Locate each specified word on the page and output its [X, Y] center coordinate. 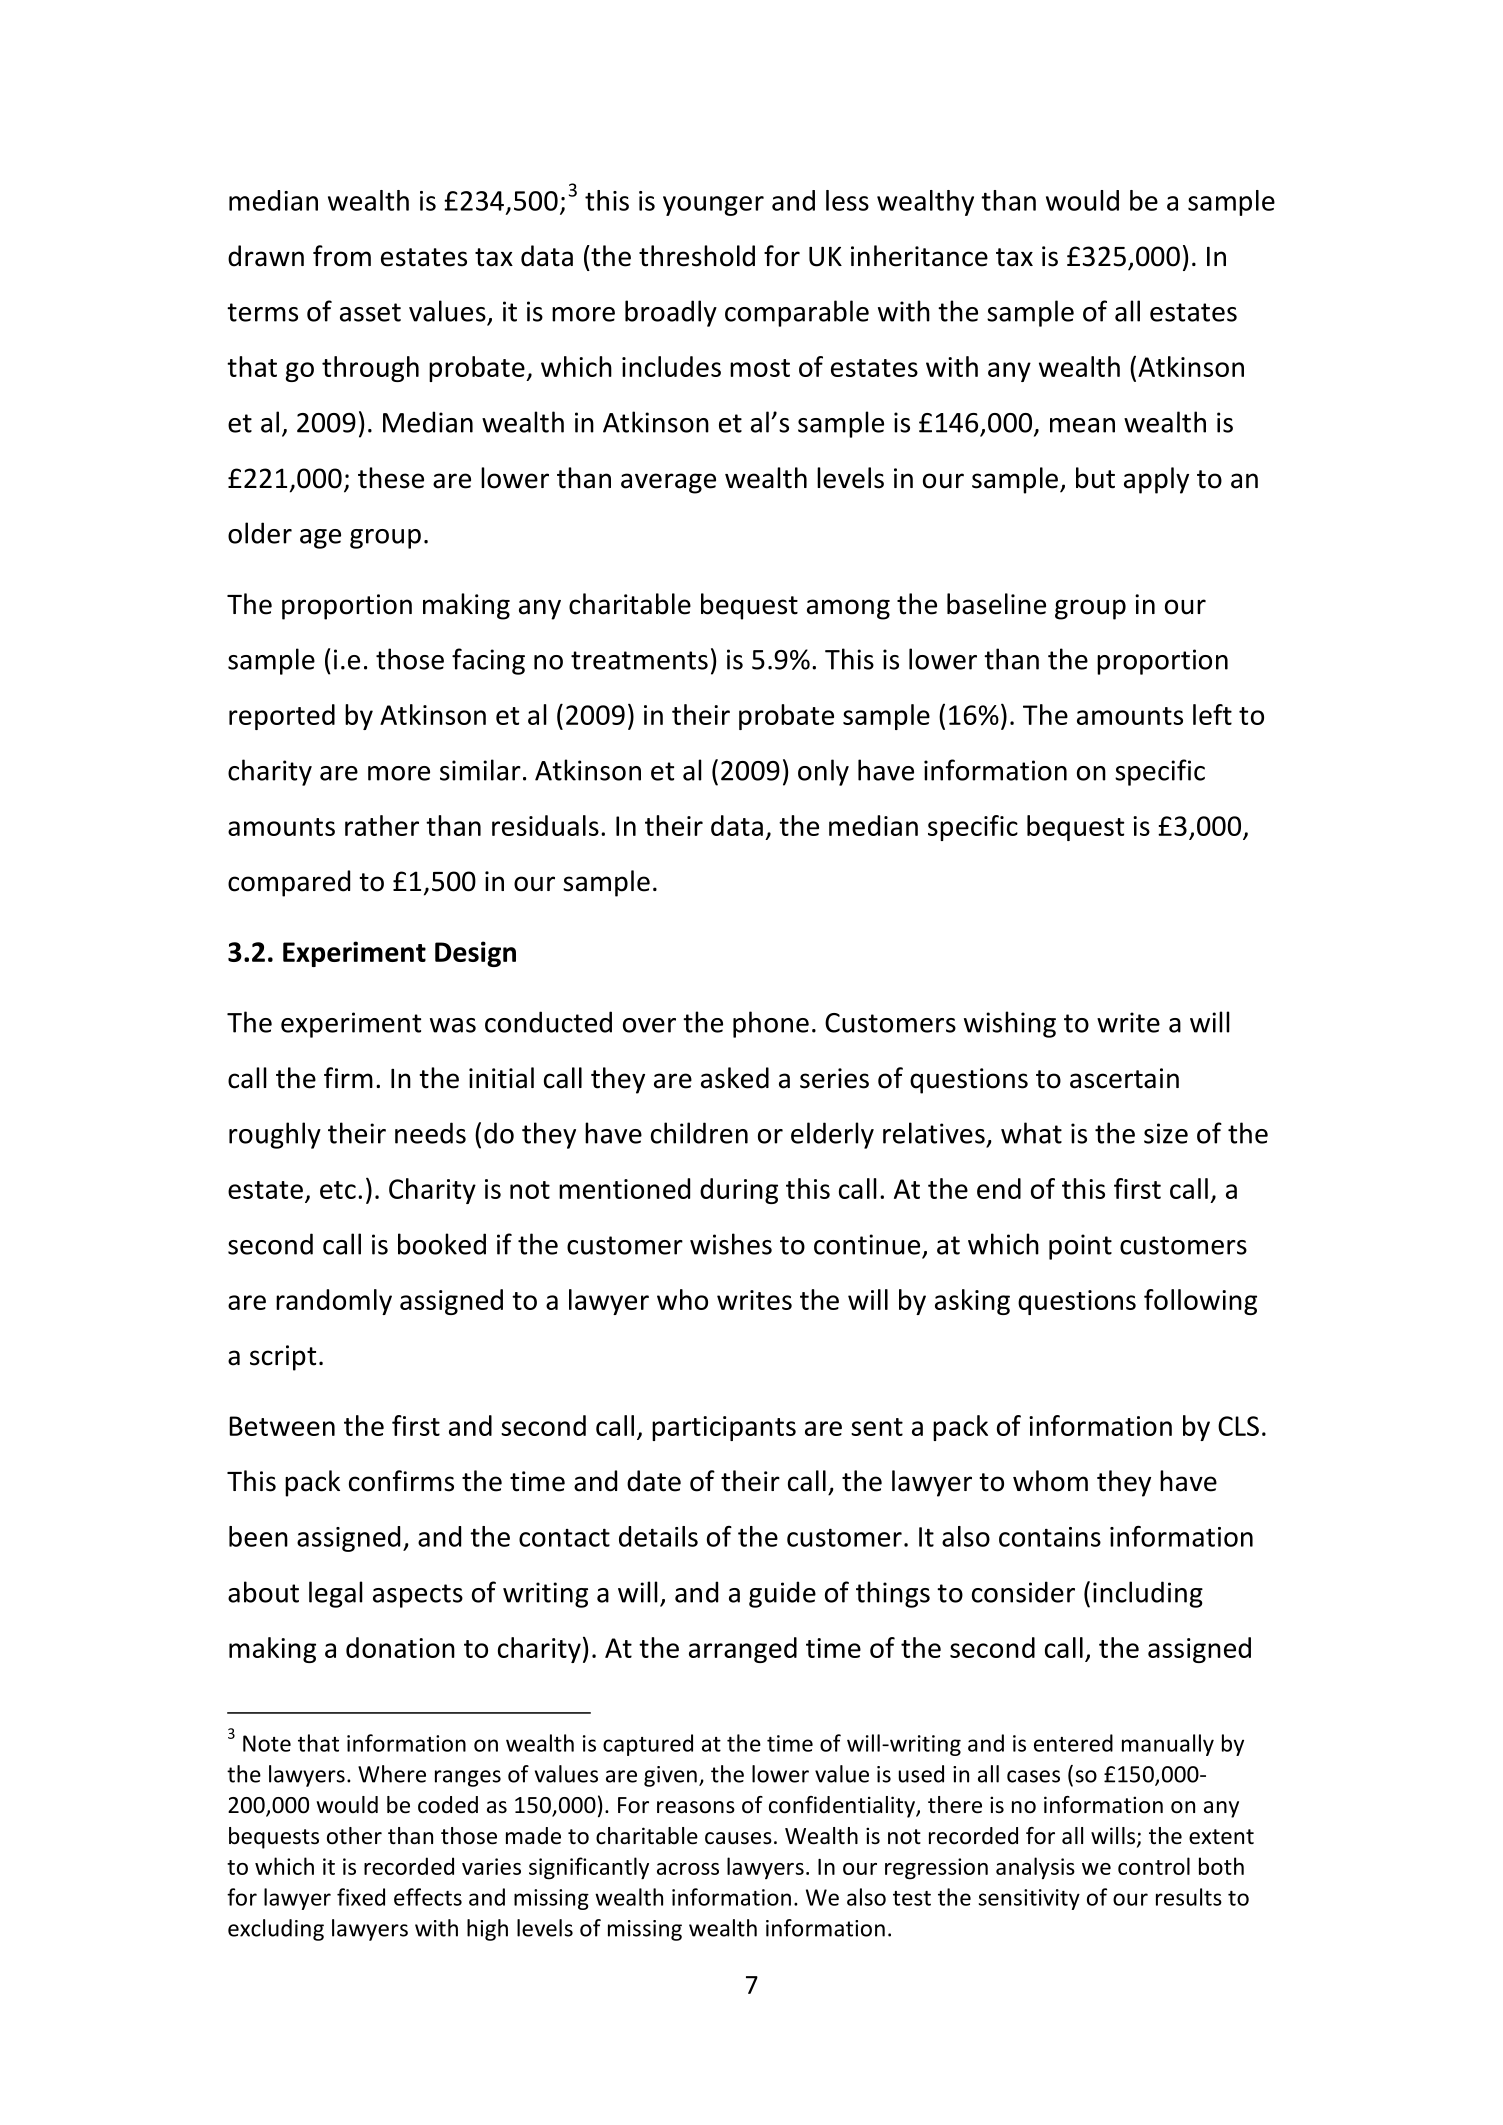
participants [724, 1428]
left [1212, 714]
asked [735, 1078]
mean [1082, 425]
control [1154, 1866]
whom [1050, 1481]
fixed [361, 1897]
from [342, 256]
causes [738, 1838]
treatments [639, 660]
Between [282, 1426]
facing [488, 661]
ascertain [1124, 1078]
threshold [697, 256]
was [453, 1025]
